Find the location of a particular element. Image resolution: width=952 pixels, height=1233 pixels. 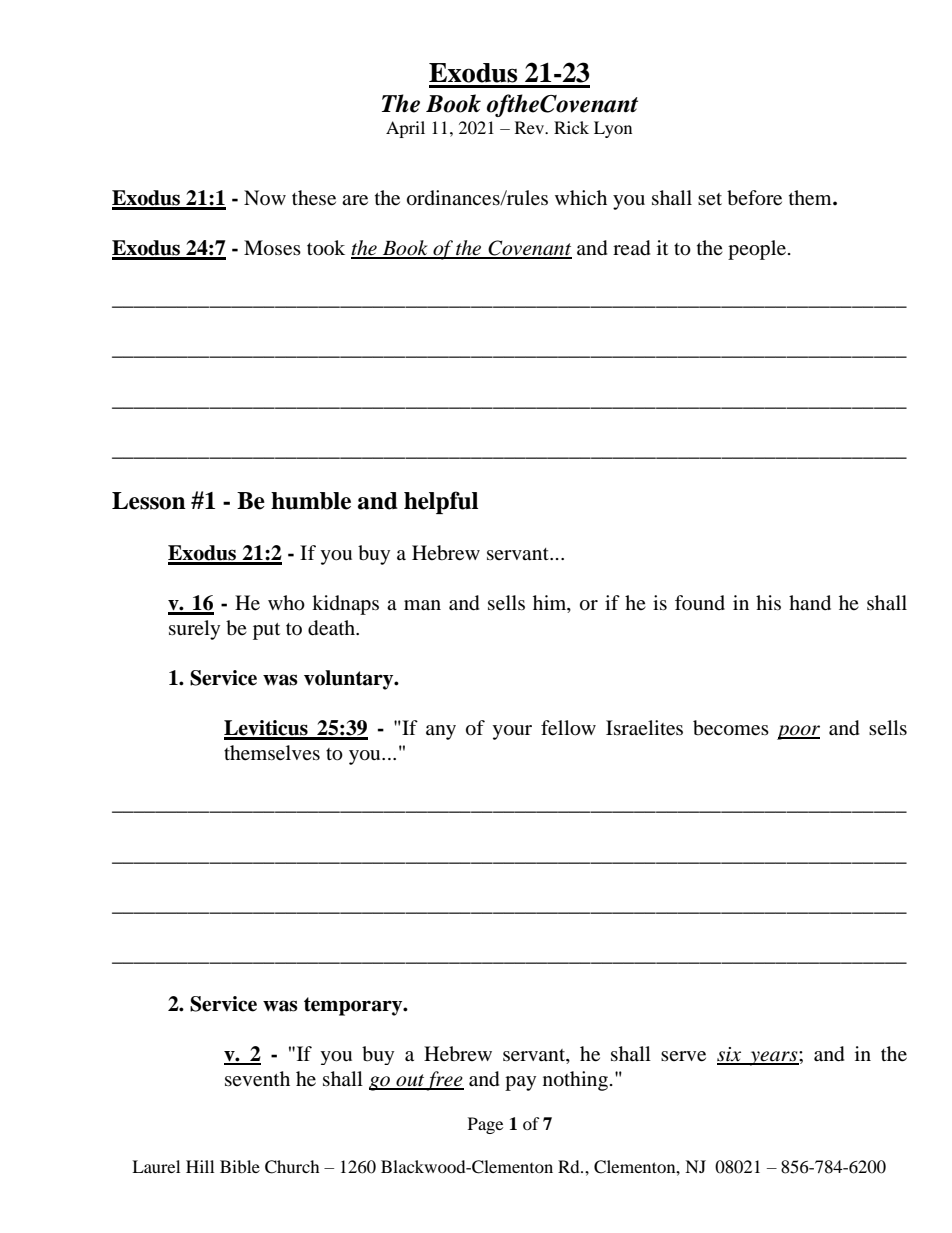

helpful is located at coordinates (441, 502).
